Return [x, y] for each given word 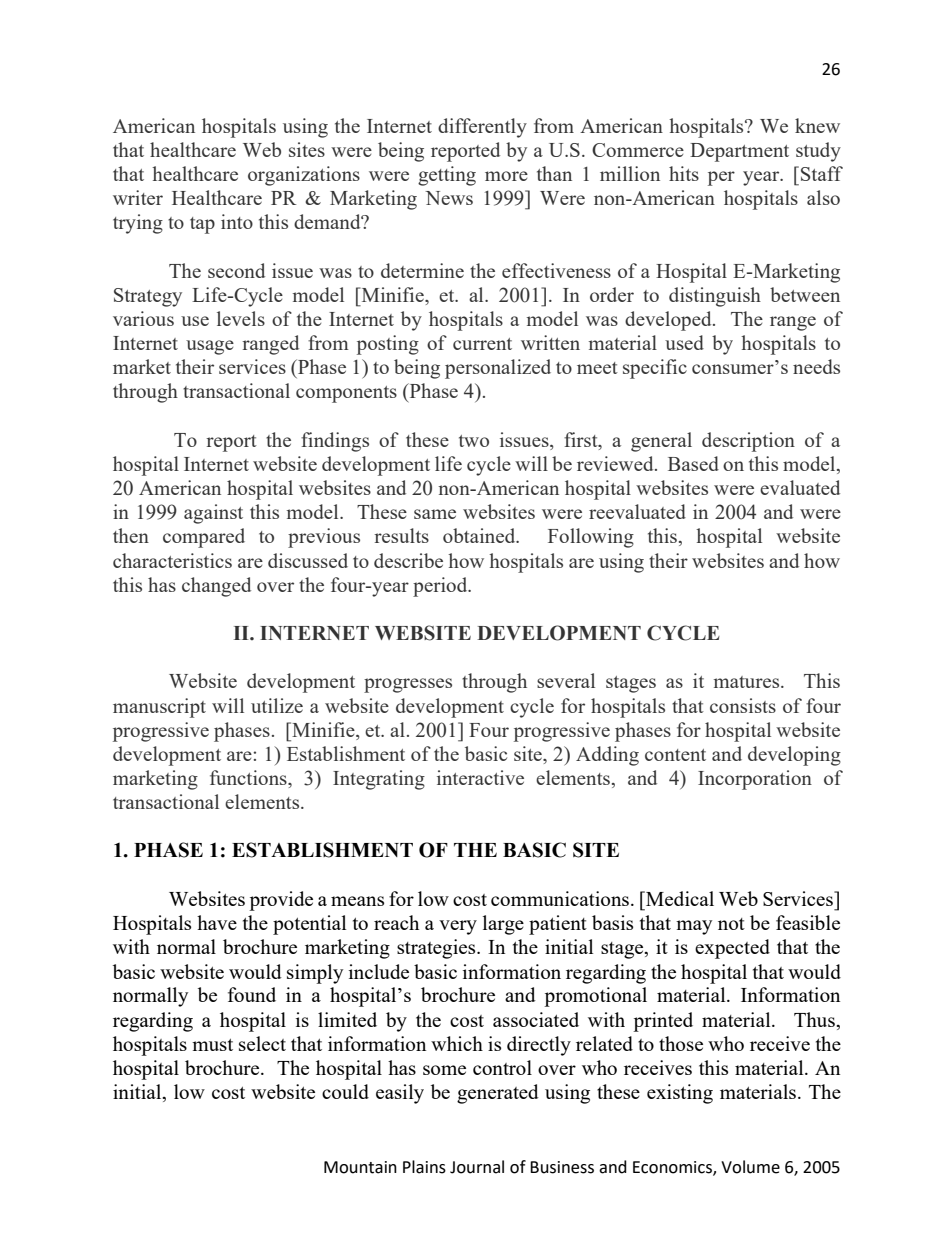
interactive [480, 777]
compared [204, 538]
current [482, 344]
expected [732, 949]
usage [210, 347]
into [237, 221]
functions [249, 777]
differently [482, 128]
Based [693, 463]
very [458, 927]
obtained [480, 535]
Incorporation [755, 780]
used [684, 342]
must [212, 1045]
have [217, 922]
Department [739, 152]
